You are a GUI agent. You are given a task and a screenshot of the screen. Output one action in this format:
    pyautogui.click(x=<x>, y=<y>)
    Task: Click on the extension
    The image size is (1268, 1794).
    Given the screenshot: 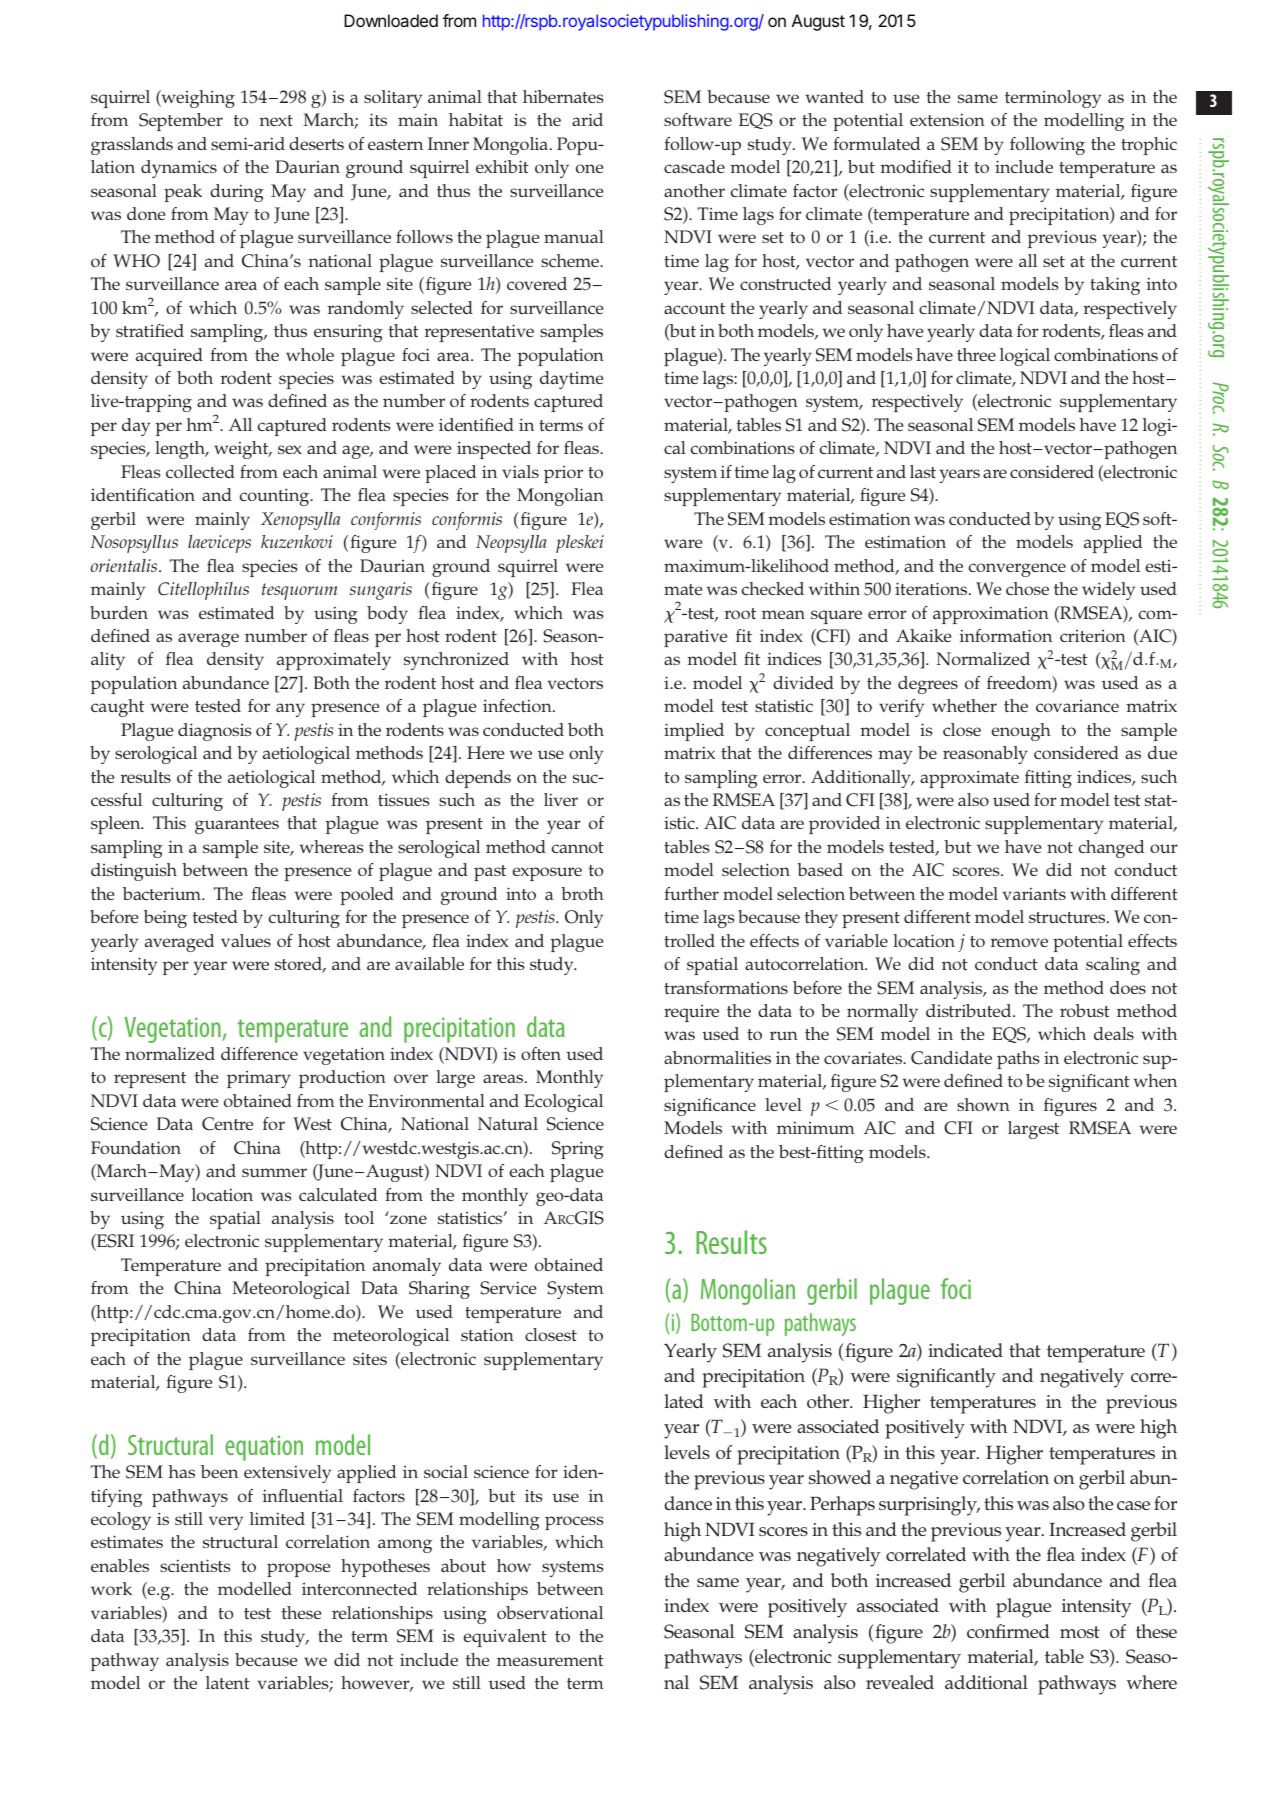 What is the action you would take?
    pyautogui.click(x=947, y=119)
